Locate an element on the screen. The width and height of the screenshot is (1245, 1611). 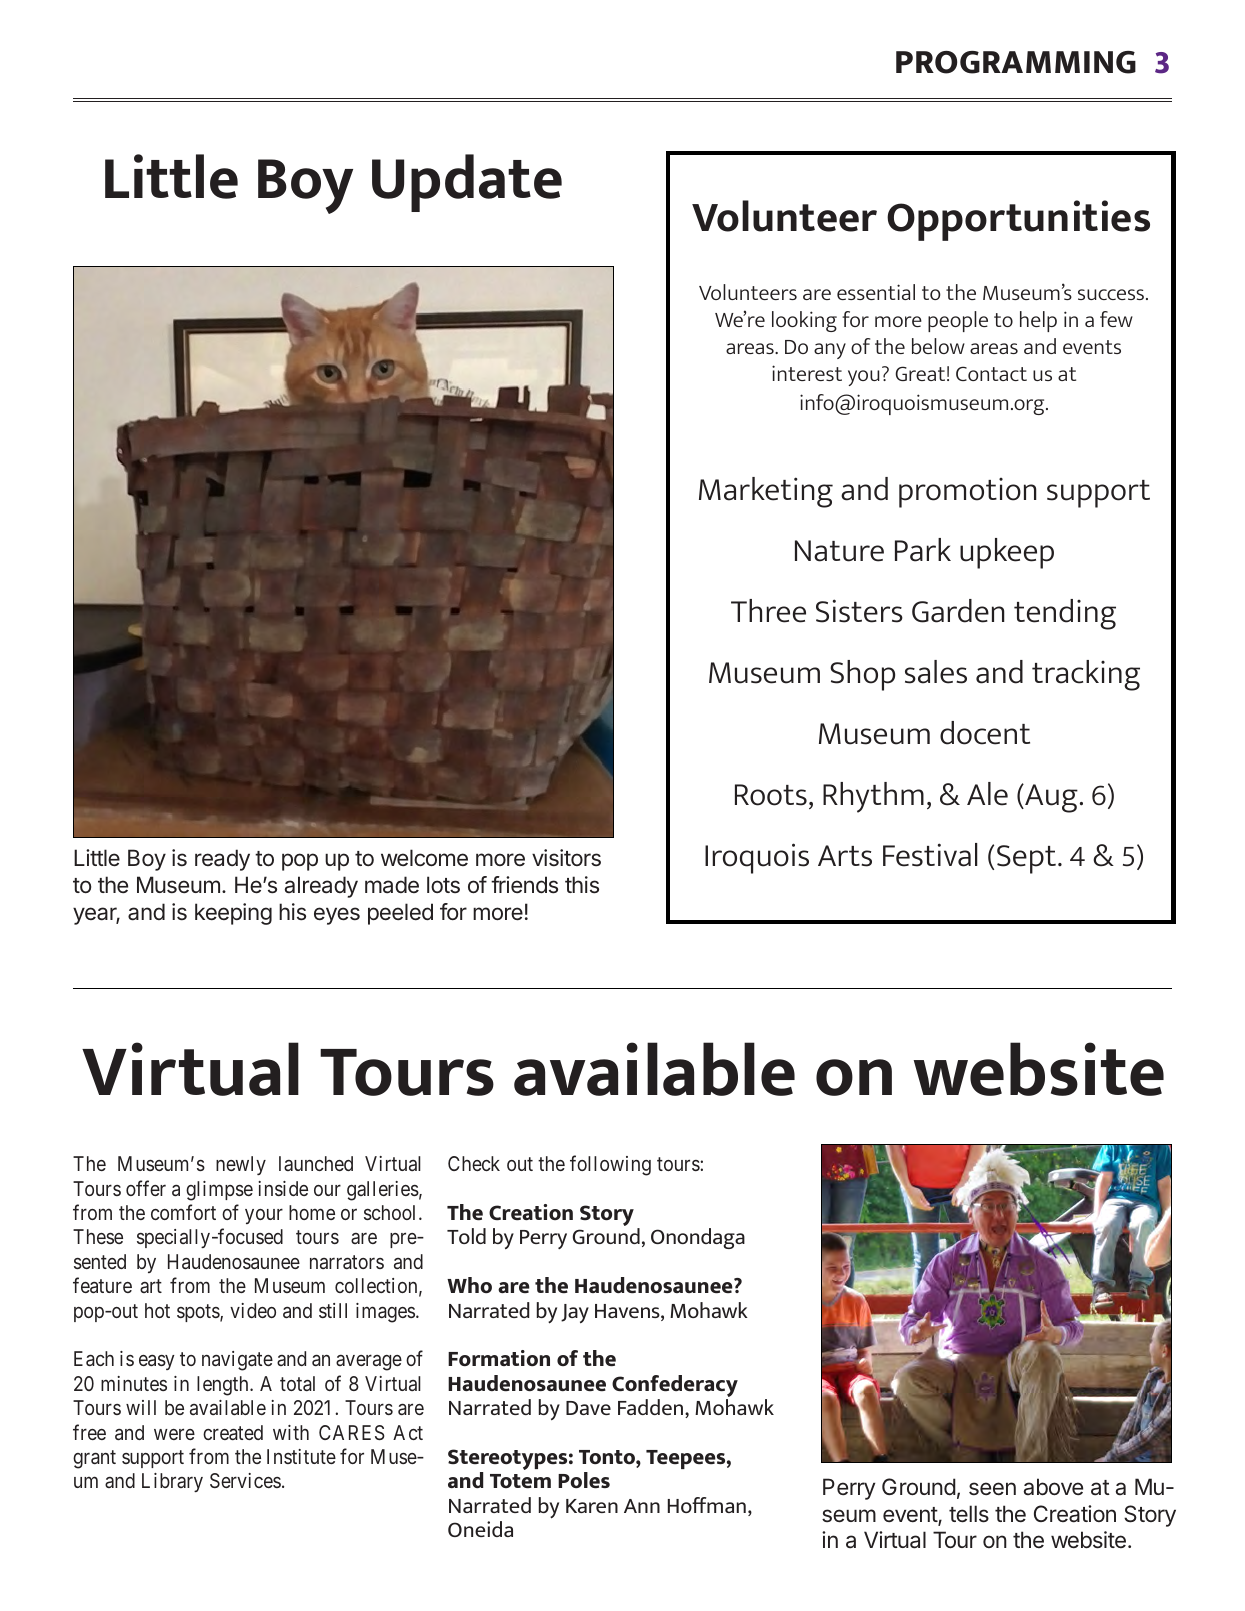
keeping is located at coordinates (233, 914).
